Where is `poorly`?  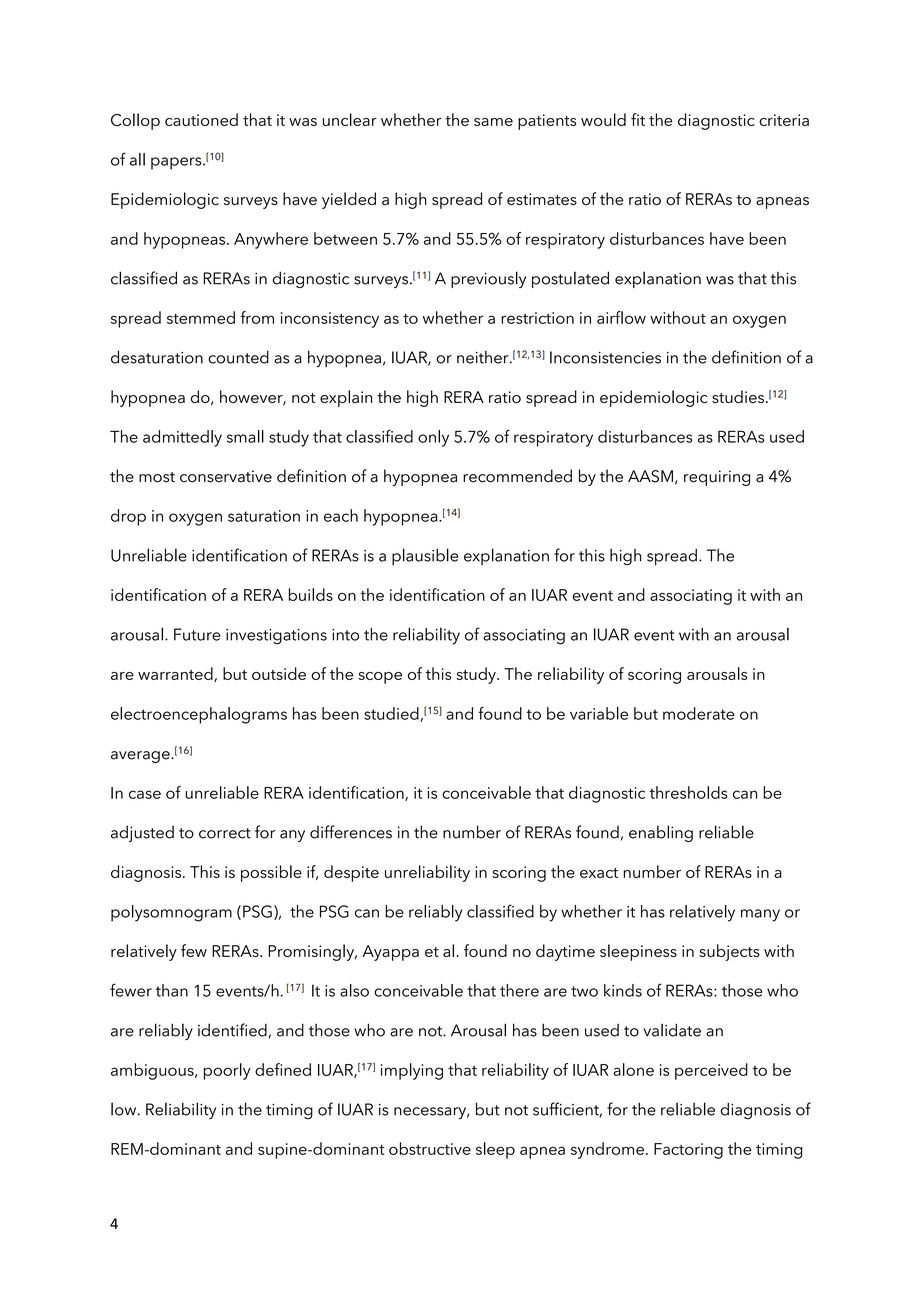 poorly is located at coordinates (227, 1071).
